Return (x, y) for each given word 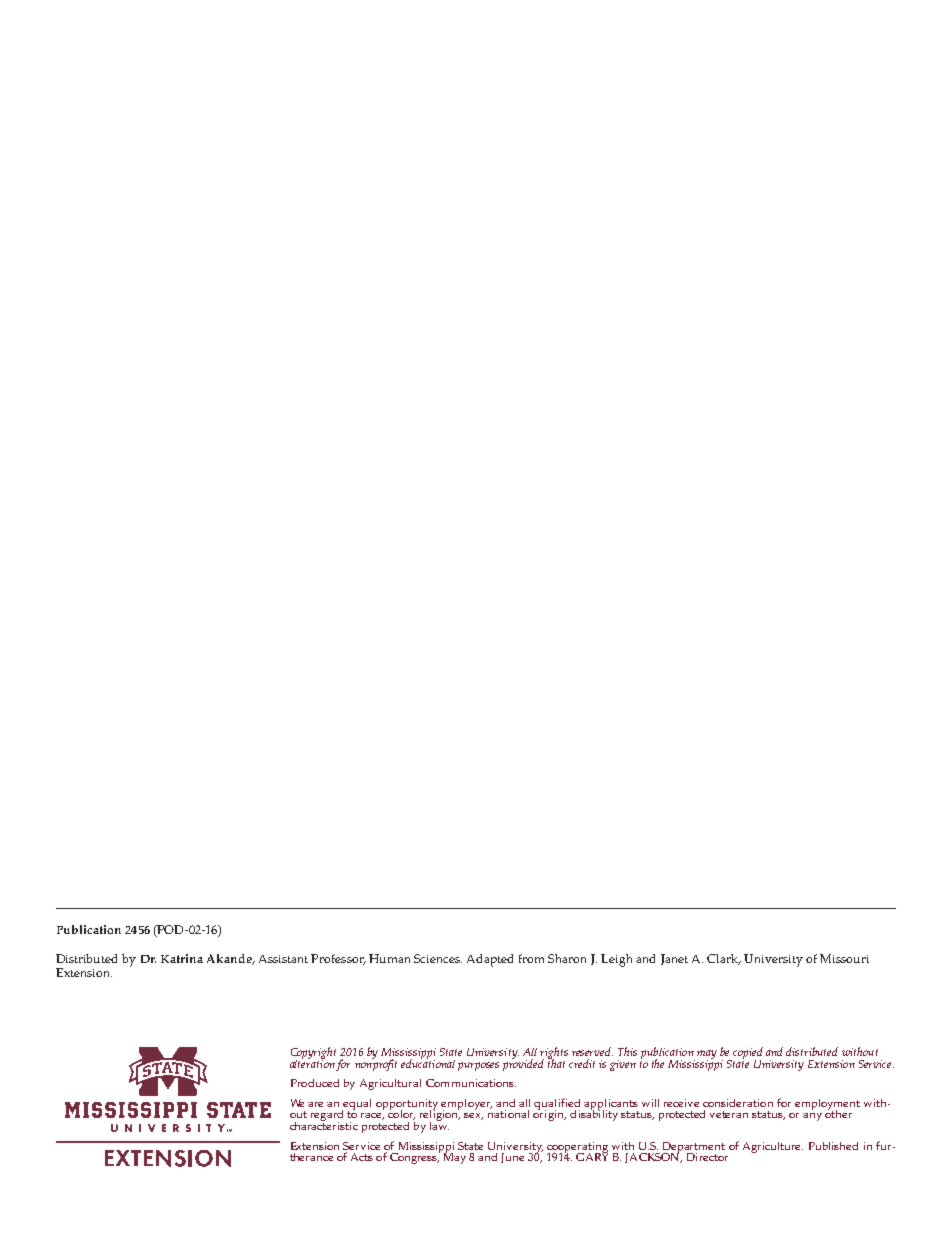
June (512, 1158)
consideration (738, 1103)
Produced (315, 1083)
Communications (471, 1083)
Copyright (313, 1054)
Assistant (283, 959)
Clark (724, 959)
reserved (592, 1051)
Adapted (490, 960)
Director (707, 1157)
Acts (362, 1157)
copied (748, 1054)
